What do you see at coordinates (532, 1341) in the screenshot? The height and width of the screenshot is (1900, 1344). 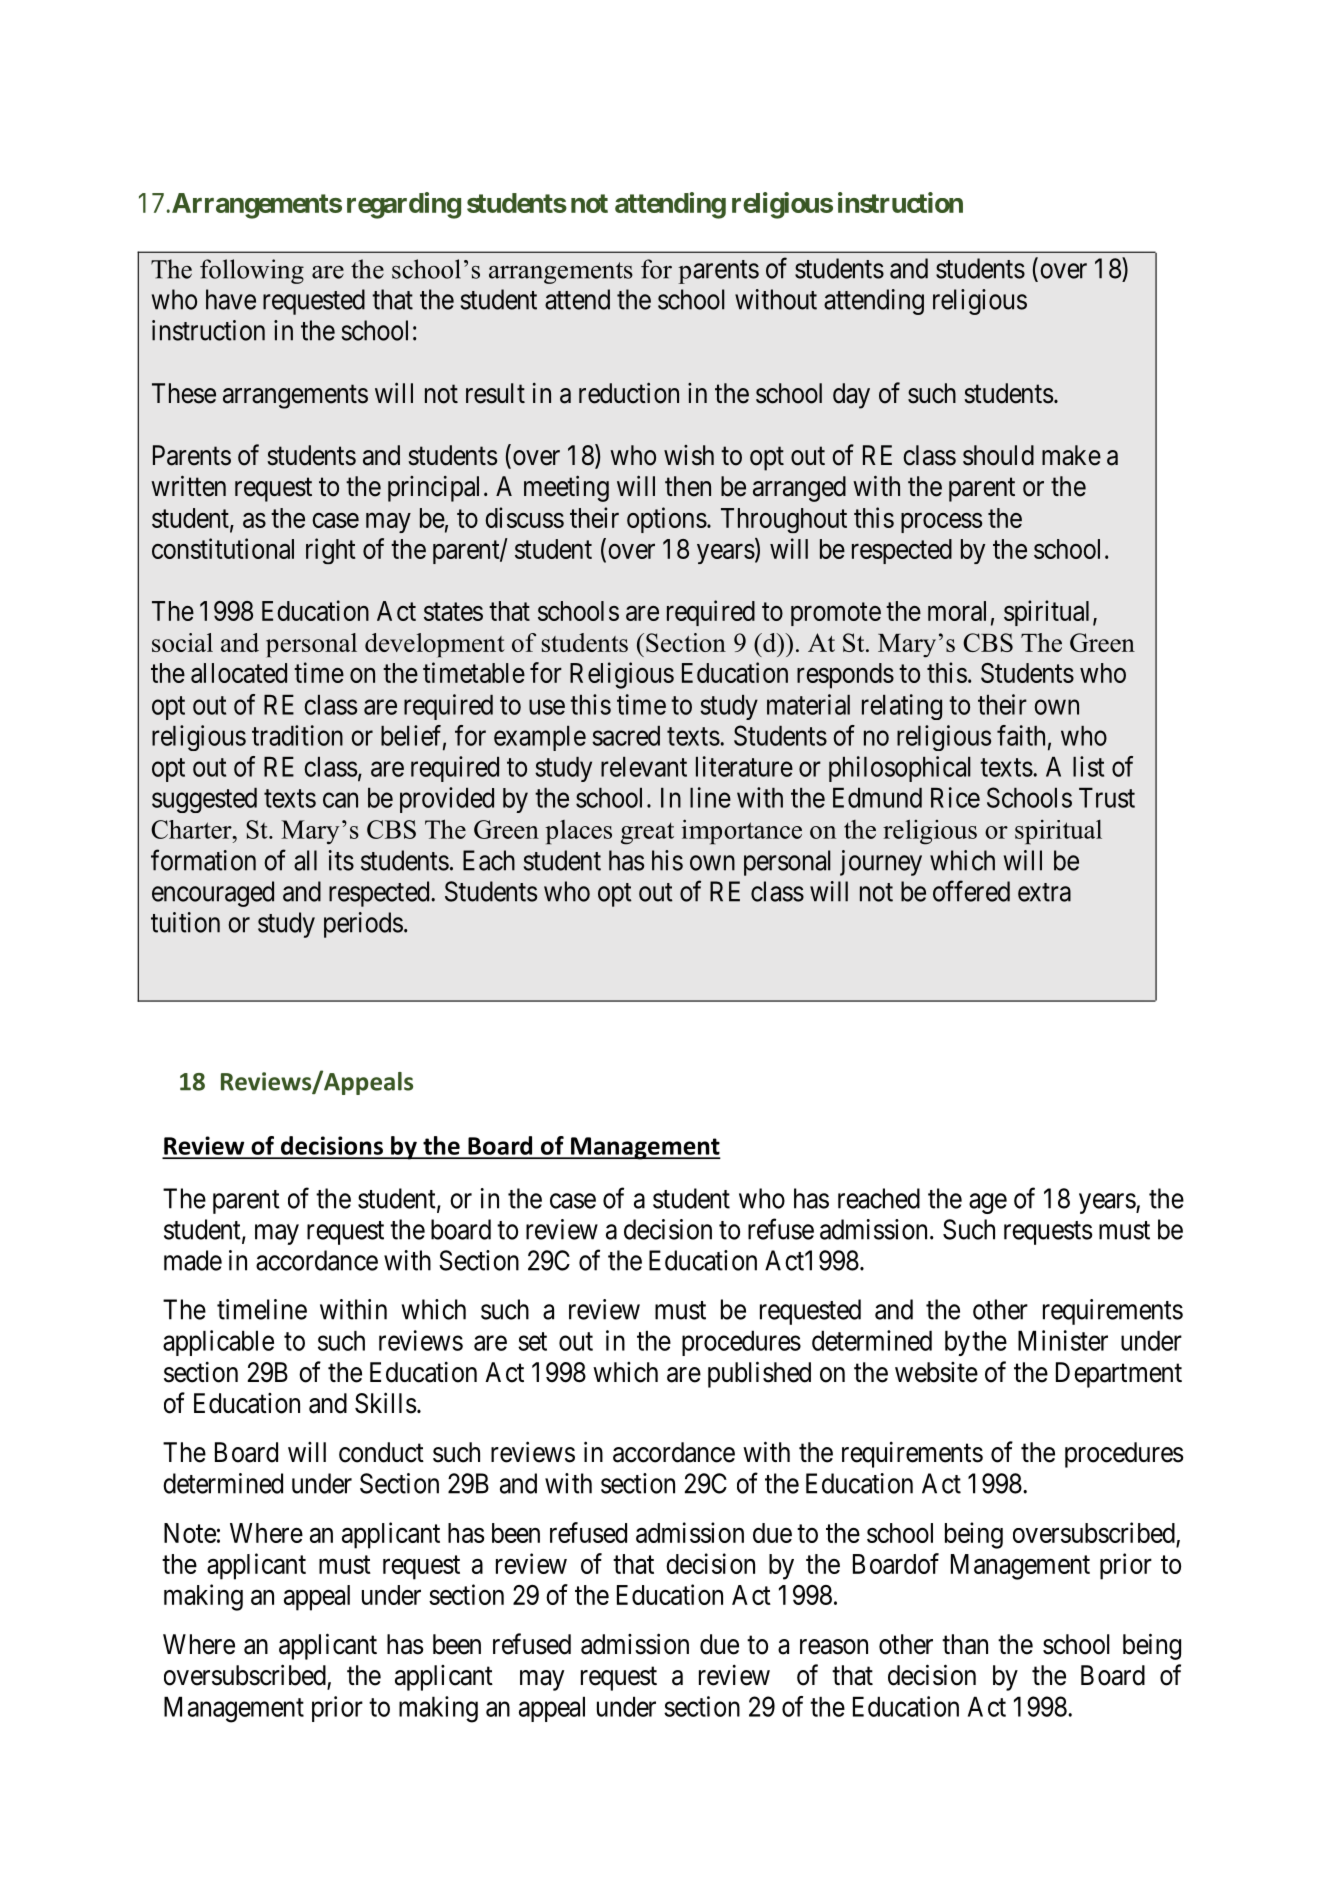 I see `set` at bounding box center [532, 1341].
